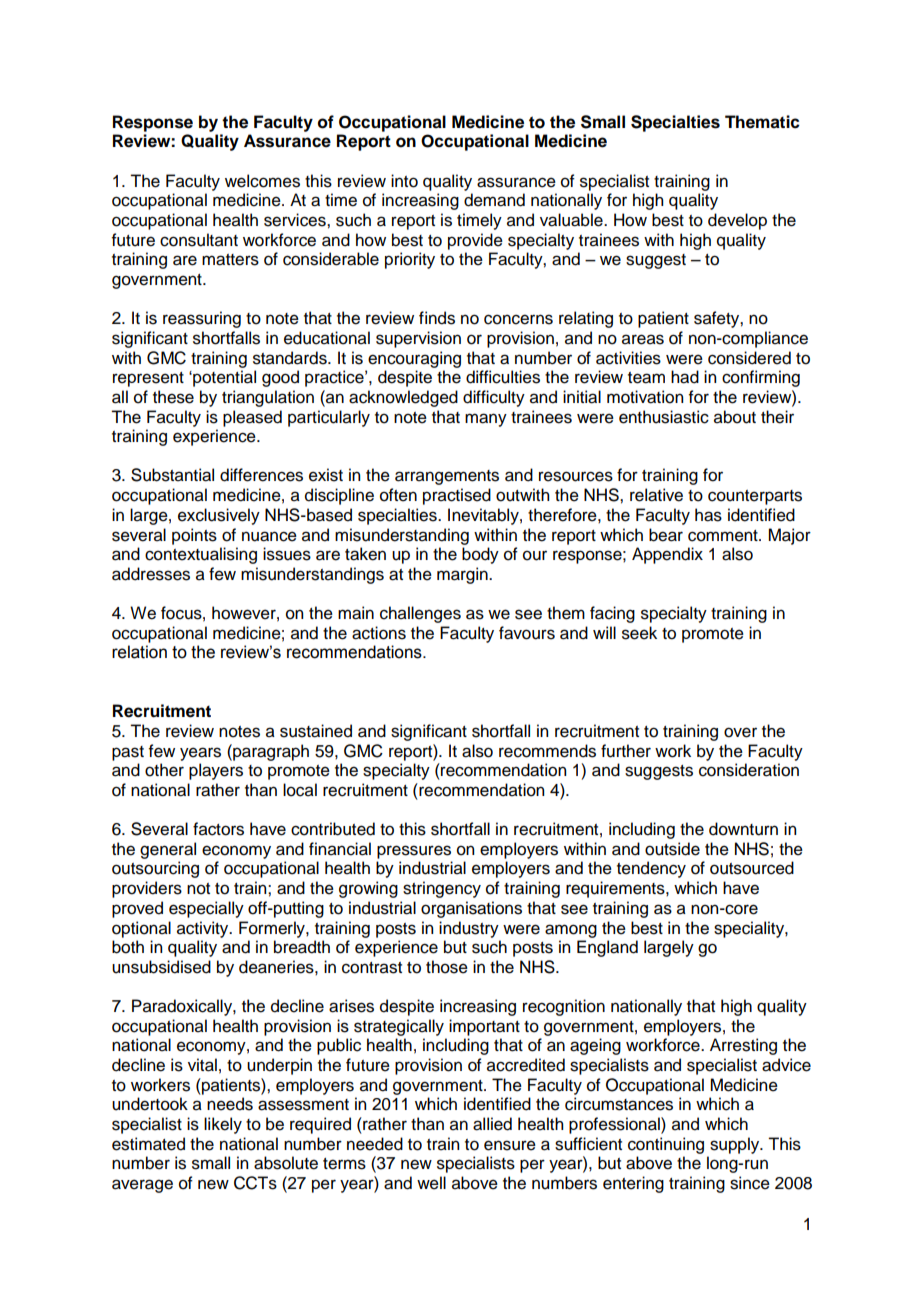 Image resolution: width=924 pixels, height=1308 pixels. I want to click on arrangements, so click(447, 477).
